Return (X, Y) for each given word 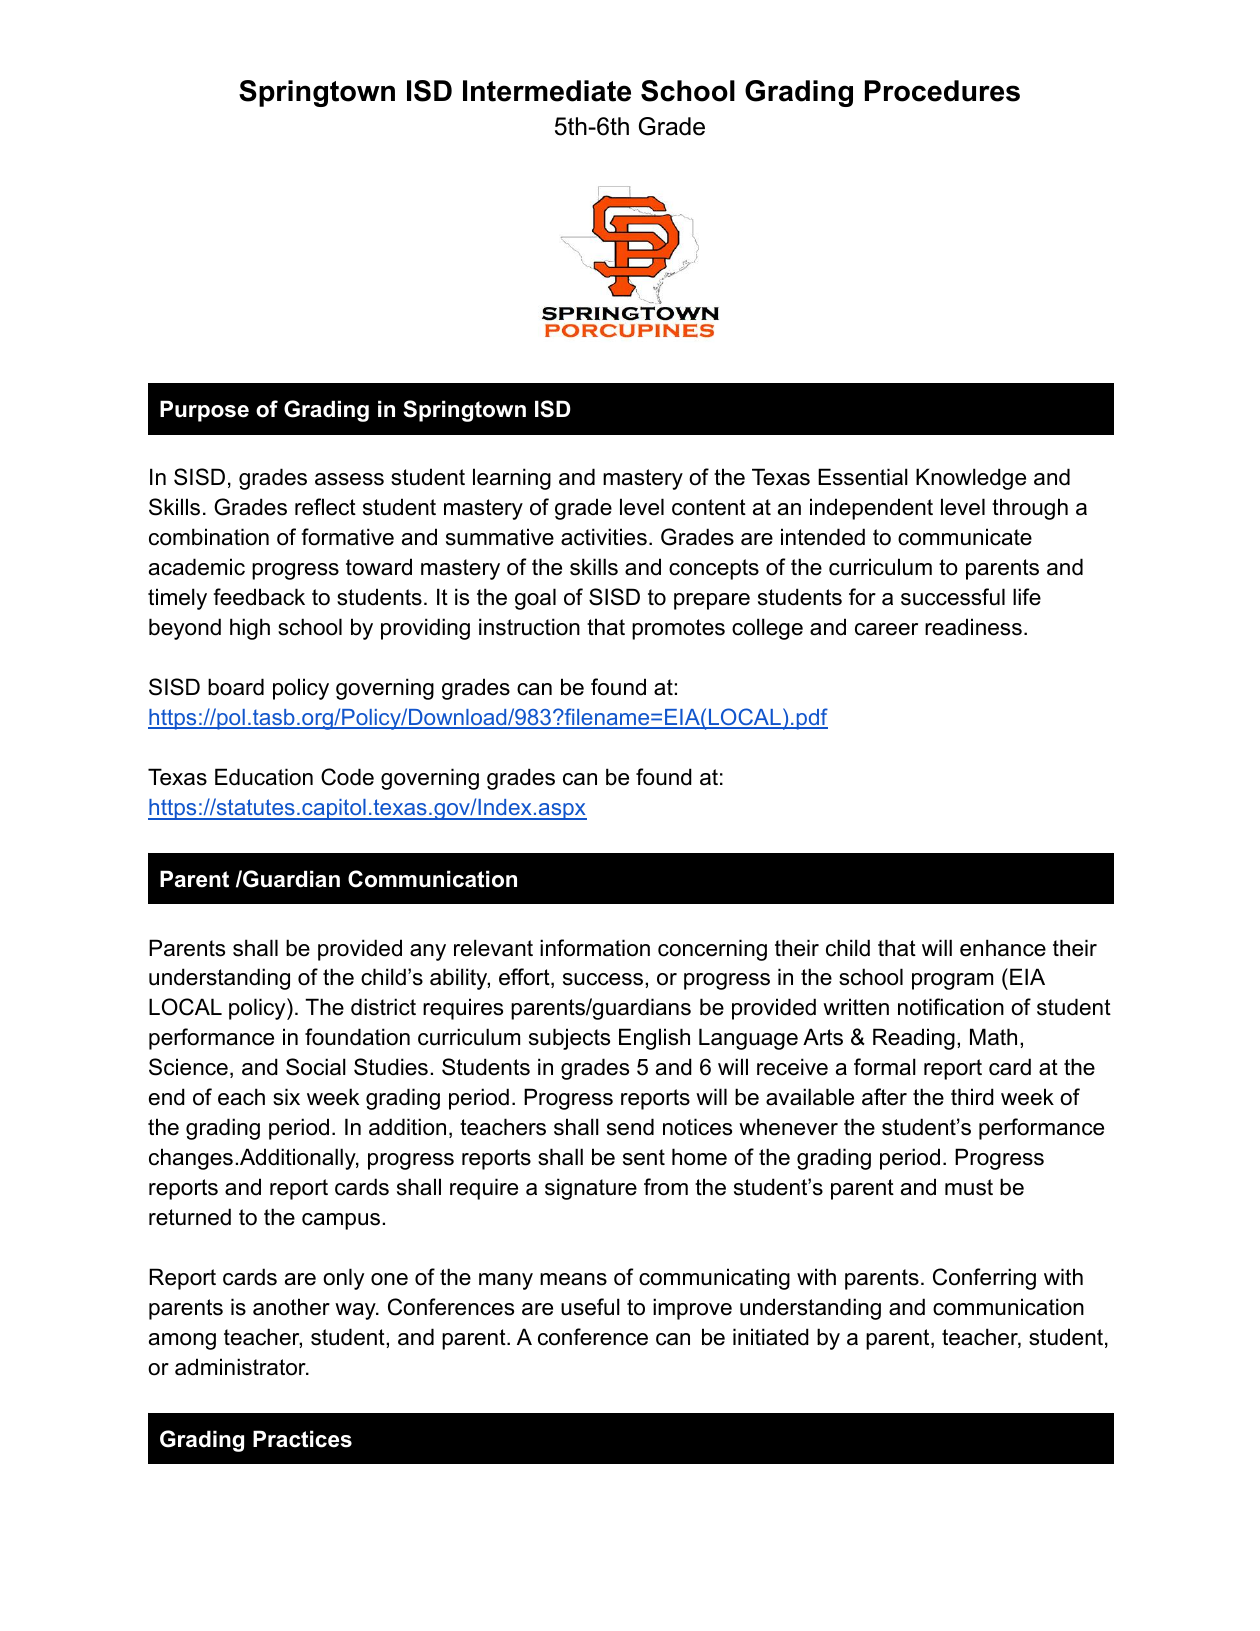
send (630, 1127)
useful (590, 1307)
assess (349, 479)
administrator (241, 1367)
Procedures (942, 91)
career (886, 629)
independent (871, 509)
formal (885, 1067)
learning (512, 479)
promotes (678, 629)
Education (264, 777)
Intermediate (547, 91)
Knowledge (971, 479)
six (286, 1097)
